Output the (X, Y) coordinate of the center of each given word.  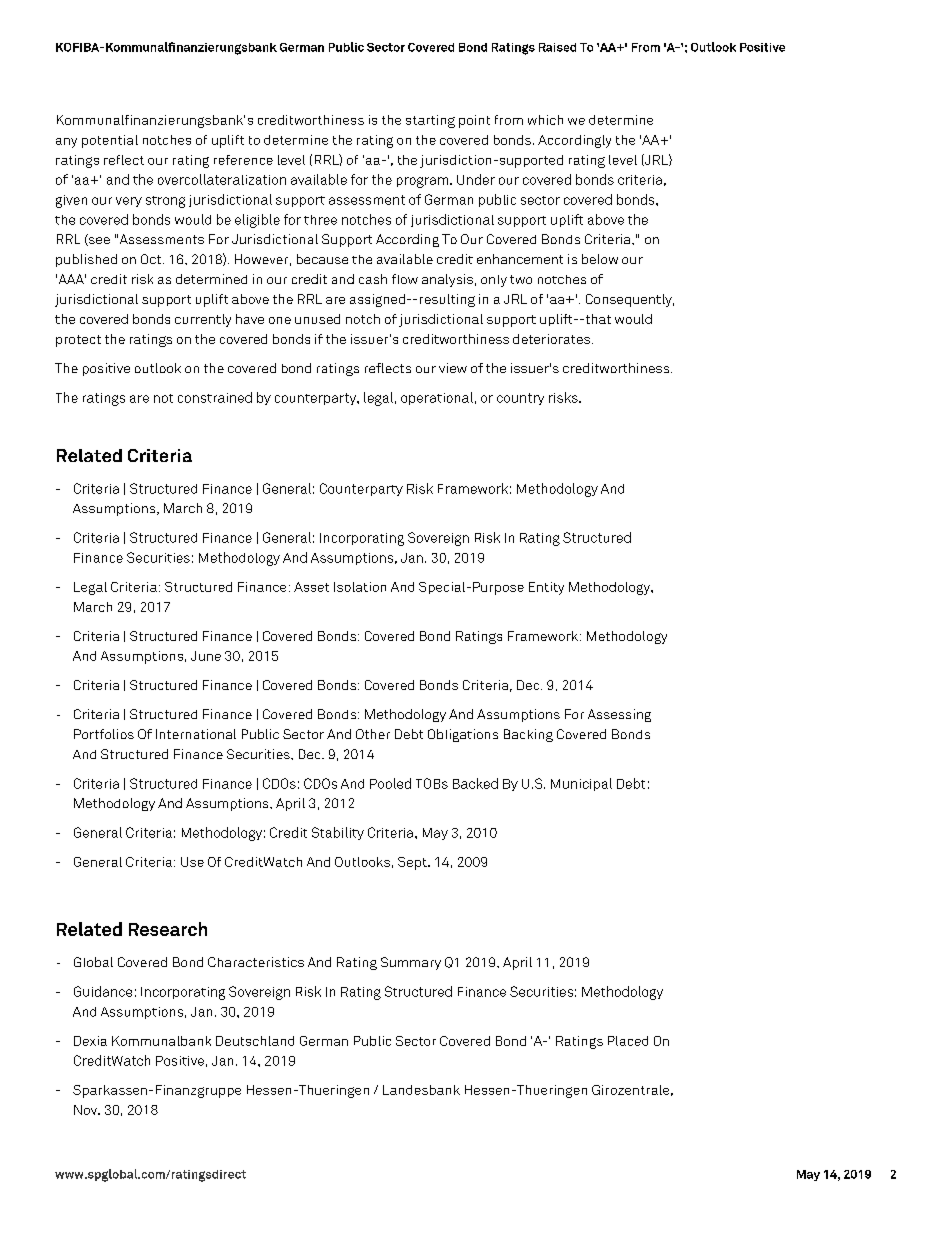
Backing (528, 735)
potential (110, 141)
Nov (87, 1110)
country (520, 399)
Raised (557, 47)
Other (373, 734)
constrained (215, 397)
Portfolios (104, 734)
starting (430, 121)
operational (437, 398)
